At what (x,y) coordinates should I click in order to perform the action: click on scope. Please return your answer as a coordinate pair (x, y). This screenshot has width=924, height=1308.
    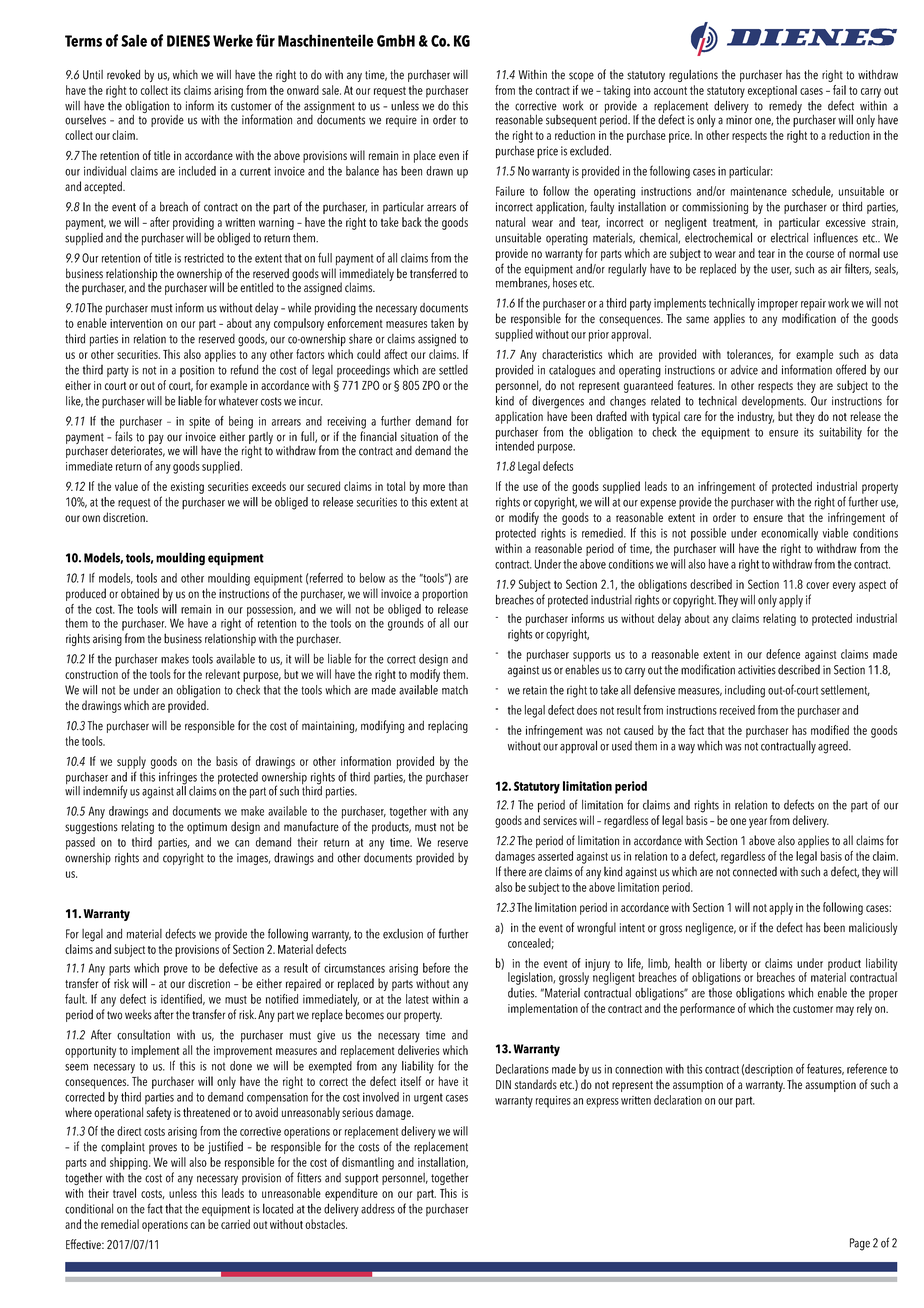
    Looking at the image, I should click on (581, 77).
